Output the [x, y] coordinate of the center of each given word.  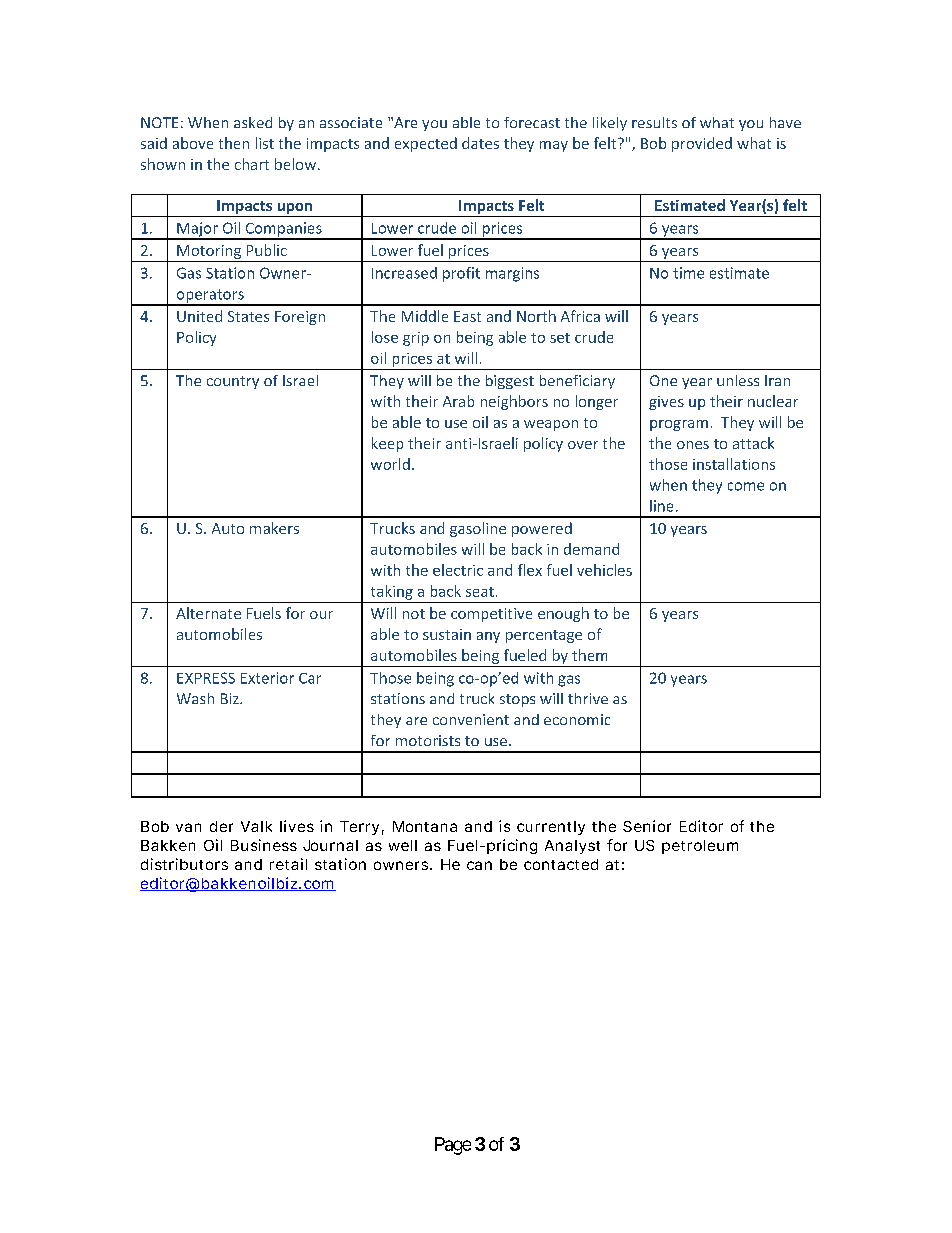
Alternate [208, 613]
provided [702, 144]
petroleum [700, 847]
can [479, 865]
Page [453, 1146]
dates [480, 143]
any [488, 637]
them [589, 655]
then [234, 143]
